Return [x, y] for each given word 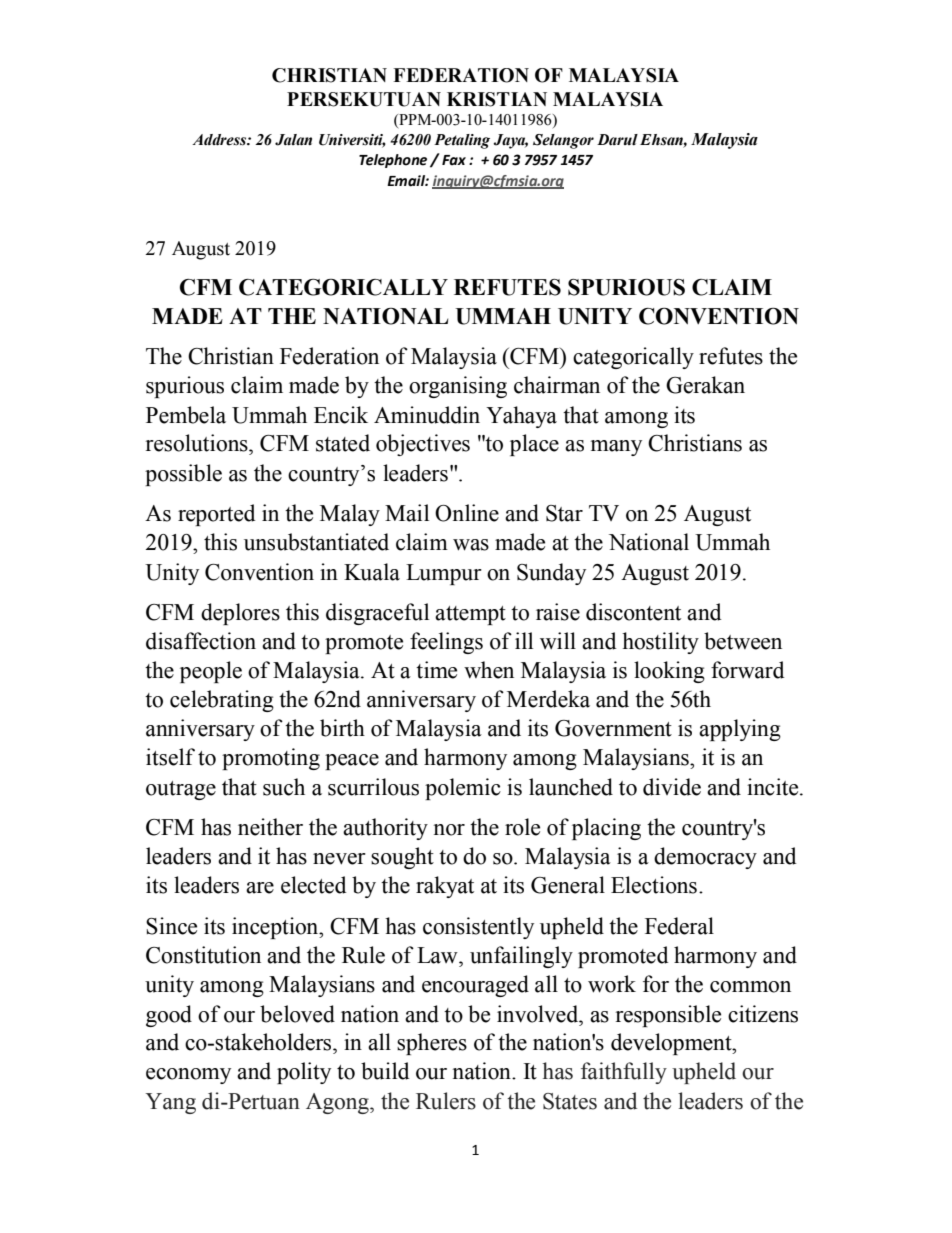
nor [449, 830]
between [743, 641]
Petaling [462, 141]
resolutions [198, 443]
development [672, 1044]
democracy [705, 858]
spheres [432, 1044]
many [616, 448]
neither [270, 827]
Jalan [293, 140]
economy [188, 1076]
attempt [470, 615]
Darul [617, 140]
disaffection [201, 641]
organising [458, 387]
